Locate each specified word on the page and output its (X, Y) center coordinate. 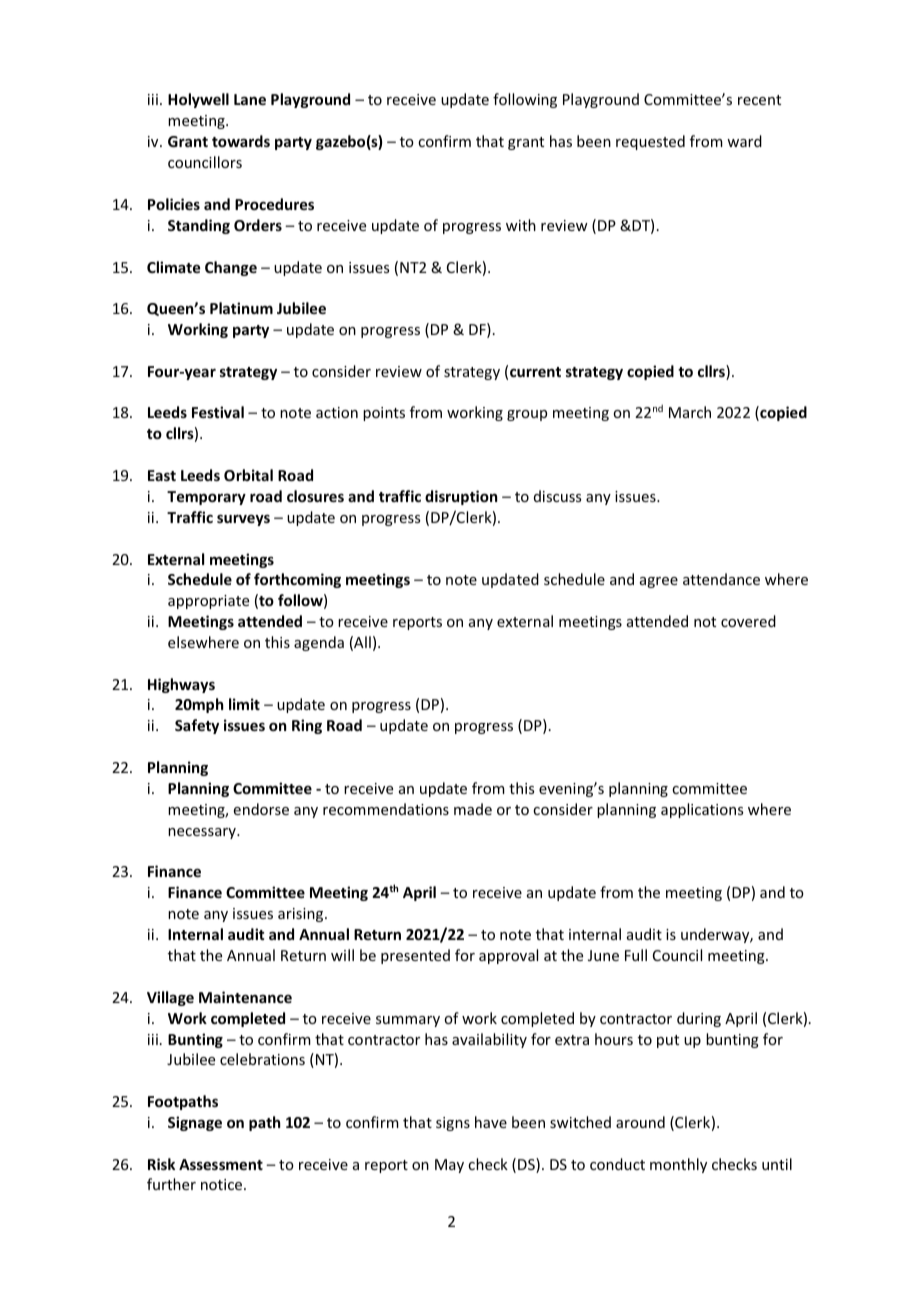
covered (748, 621)
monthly (678, 1165)
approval (508, 956)
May (449, 1166)
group (527, 415)
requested (650, 142)
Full (636, 955)
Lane (250, 99)
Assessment (221, 1164)
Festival (218, 412)
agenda (319, 643)
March (690, 412)
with (521, 225)
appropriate (208, 602)
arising (302, 915)
